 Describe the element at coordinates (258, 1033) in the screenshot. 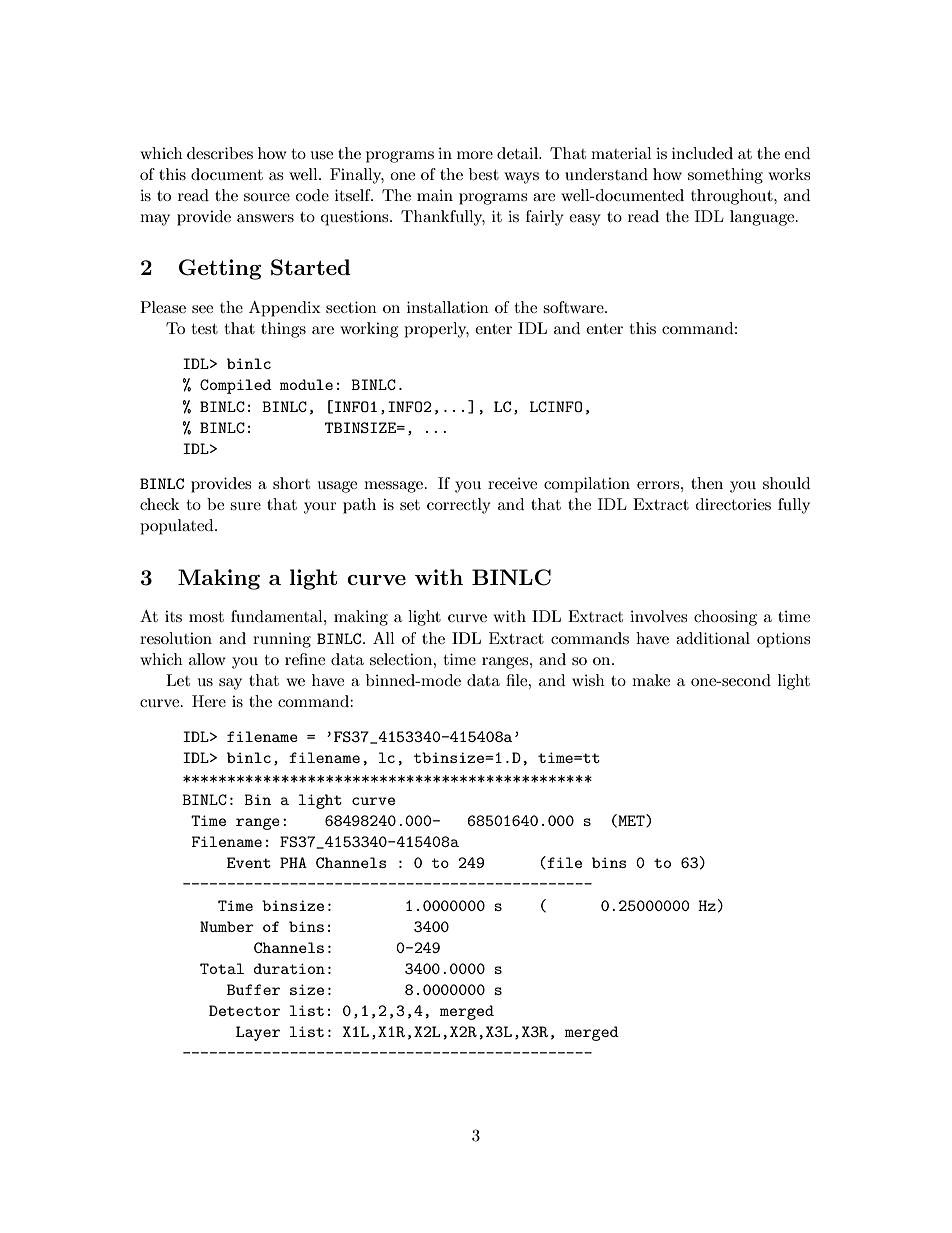

I see `Layer` at that location.
